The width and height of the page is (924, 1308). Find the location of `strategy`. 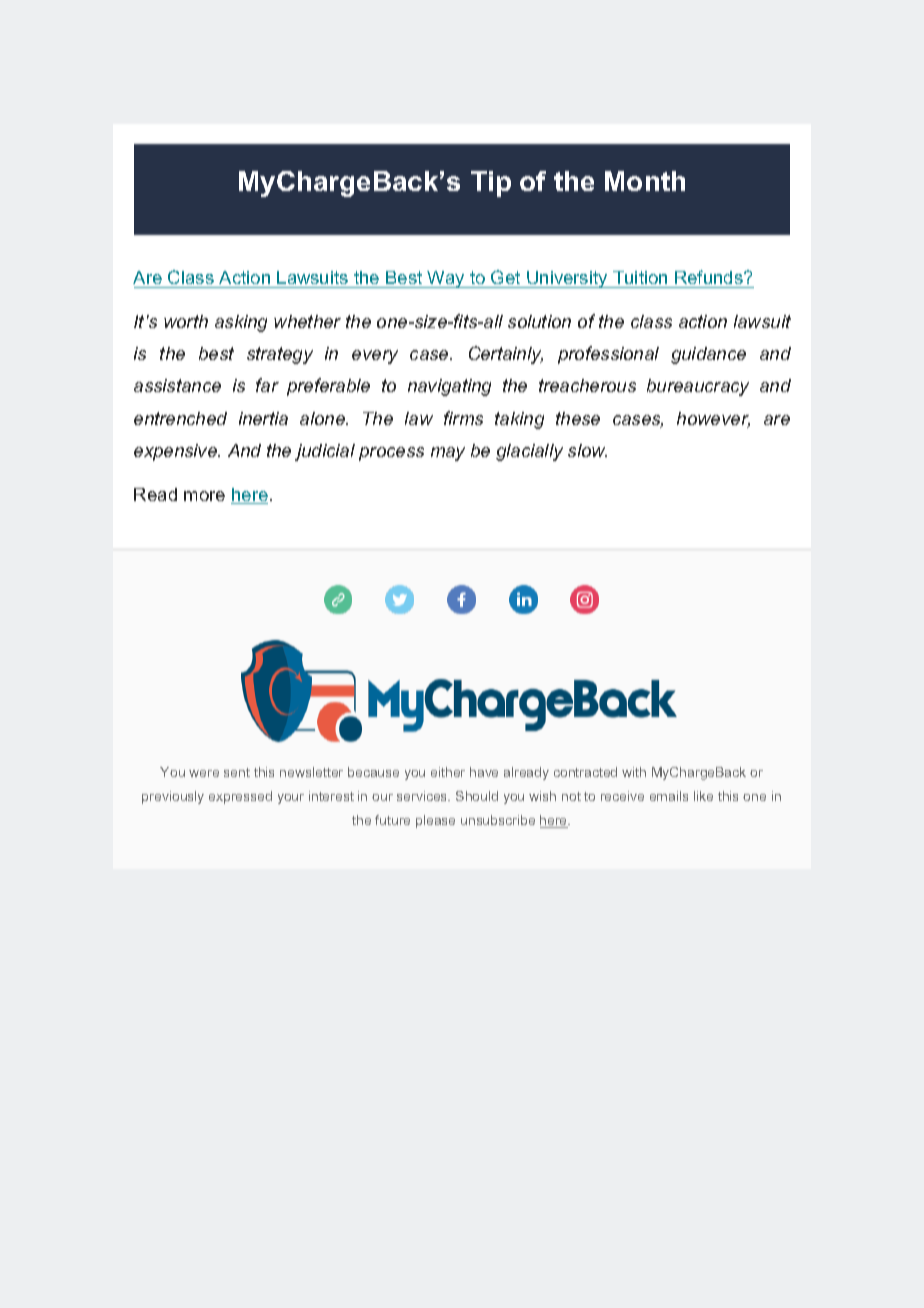

strategy is located at coordinates (280, 355).
